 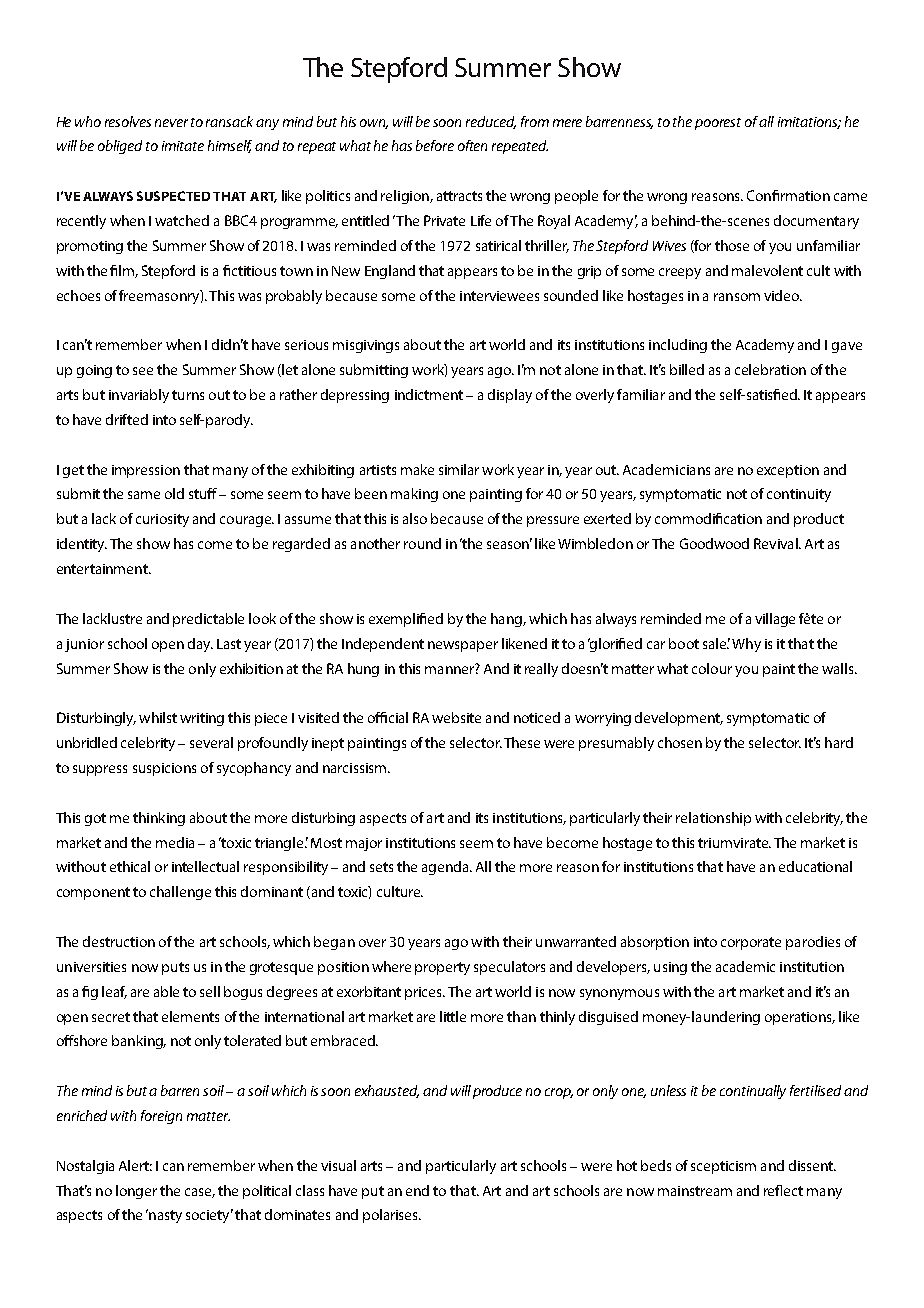 What do you see at coordinates (718, 124) in the screenshot?
I see `poorest` at bounding box center [718, 124].
